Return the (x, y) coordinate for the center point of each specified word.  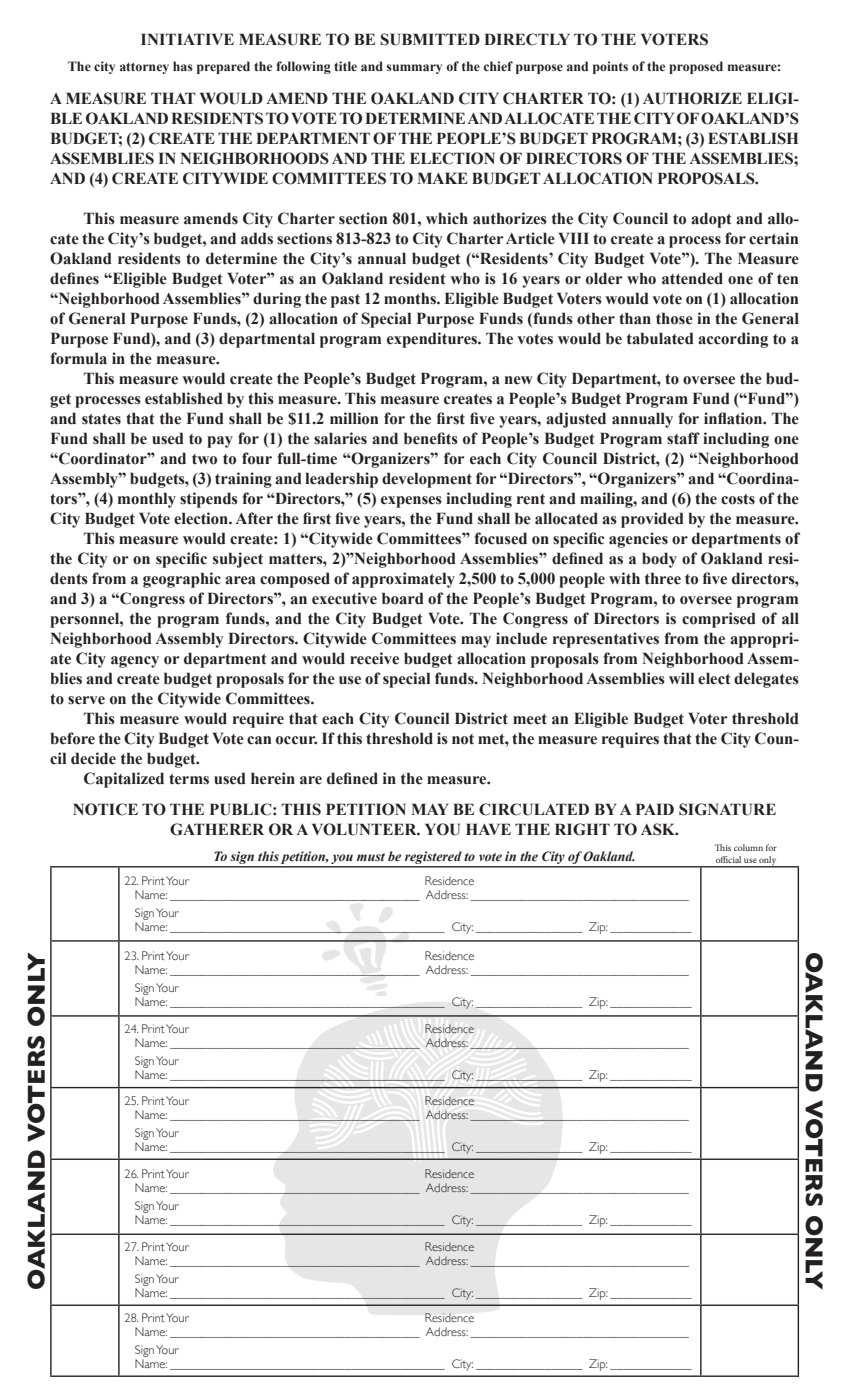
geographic (182, 580)
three (663, 578)
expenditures (433, 340)
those (674, 318)
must (371, 857)
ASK (659, 829)
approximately (403, 580)
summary (414, 69)
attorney (144, 68)
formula (78, 358)
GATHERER (217, 829)
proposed (696, 67)
